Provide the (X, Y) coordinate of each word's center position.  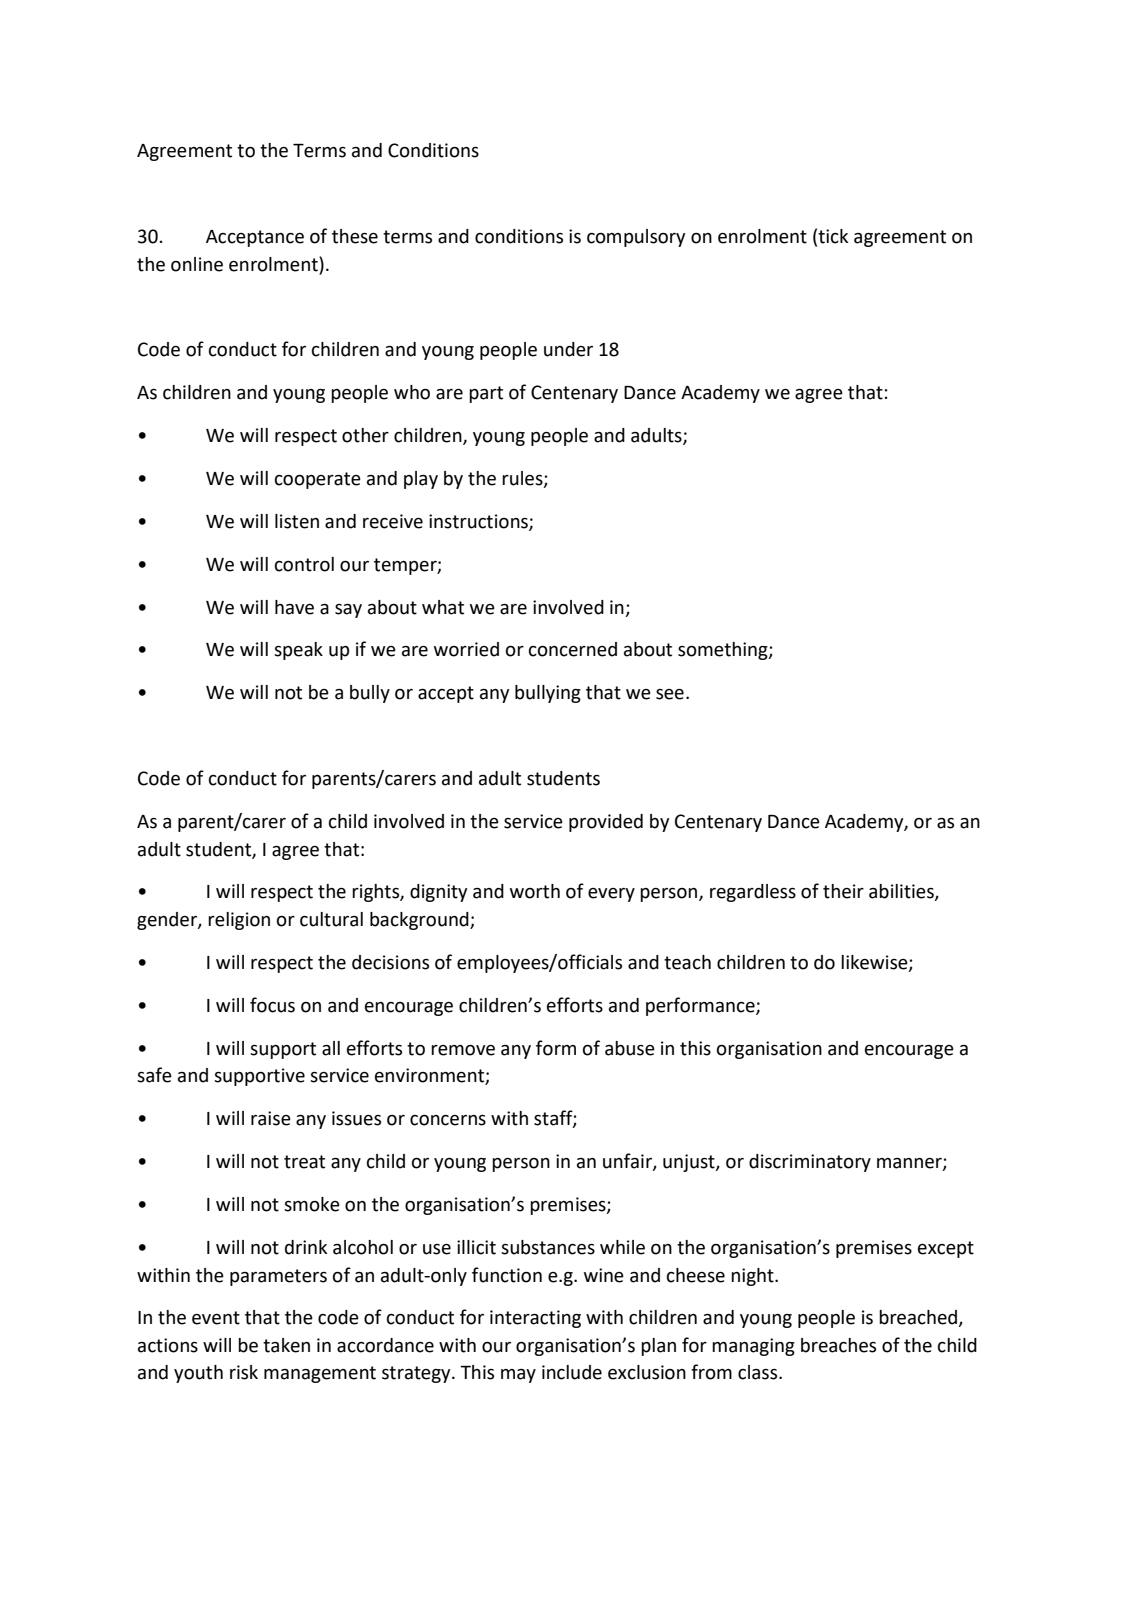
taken (286, 1345)
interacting (535, 1319)
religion (239, 921)
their (843, 891)
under (568, 349)
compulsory (636, 238)
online (197, 264)
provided (606, 823)
